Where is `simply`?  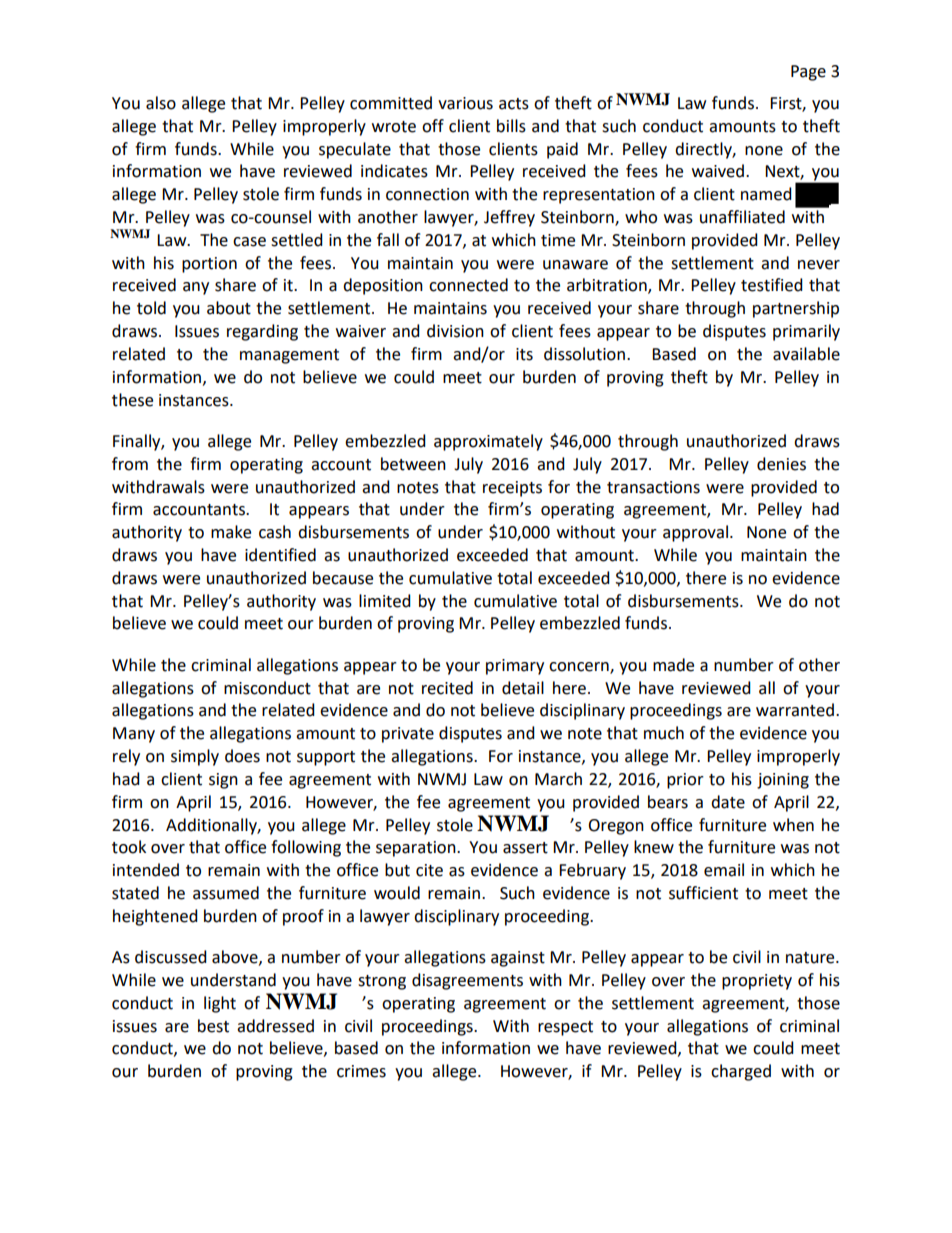 simply is located at coordinates (195, 757).
